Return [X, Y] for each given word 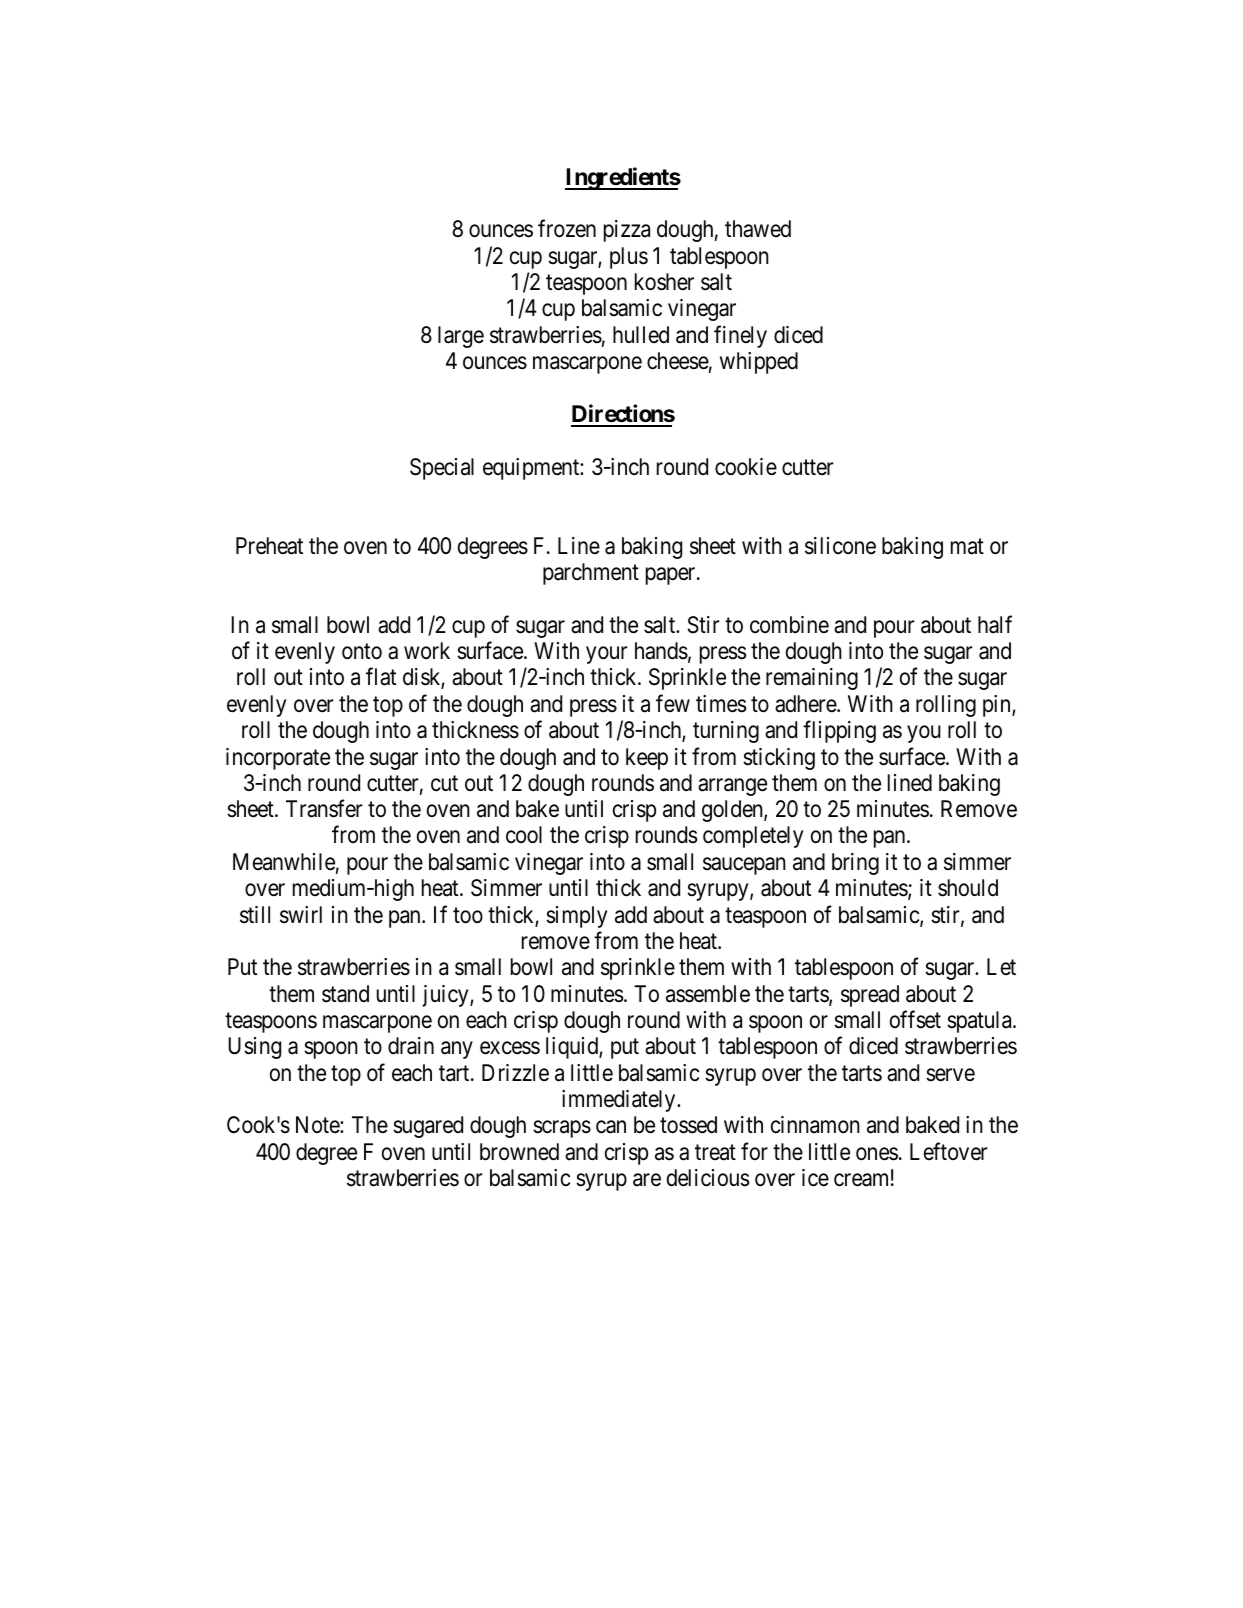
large [461, 337]
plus [629, 258]
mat [967, 546]
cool [524, 835]
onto [362, 652]
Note [318, 1125]
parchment [591, 574]
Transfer [324, 809]
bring [855, 864]
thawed [758, 229]
